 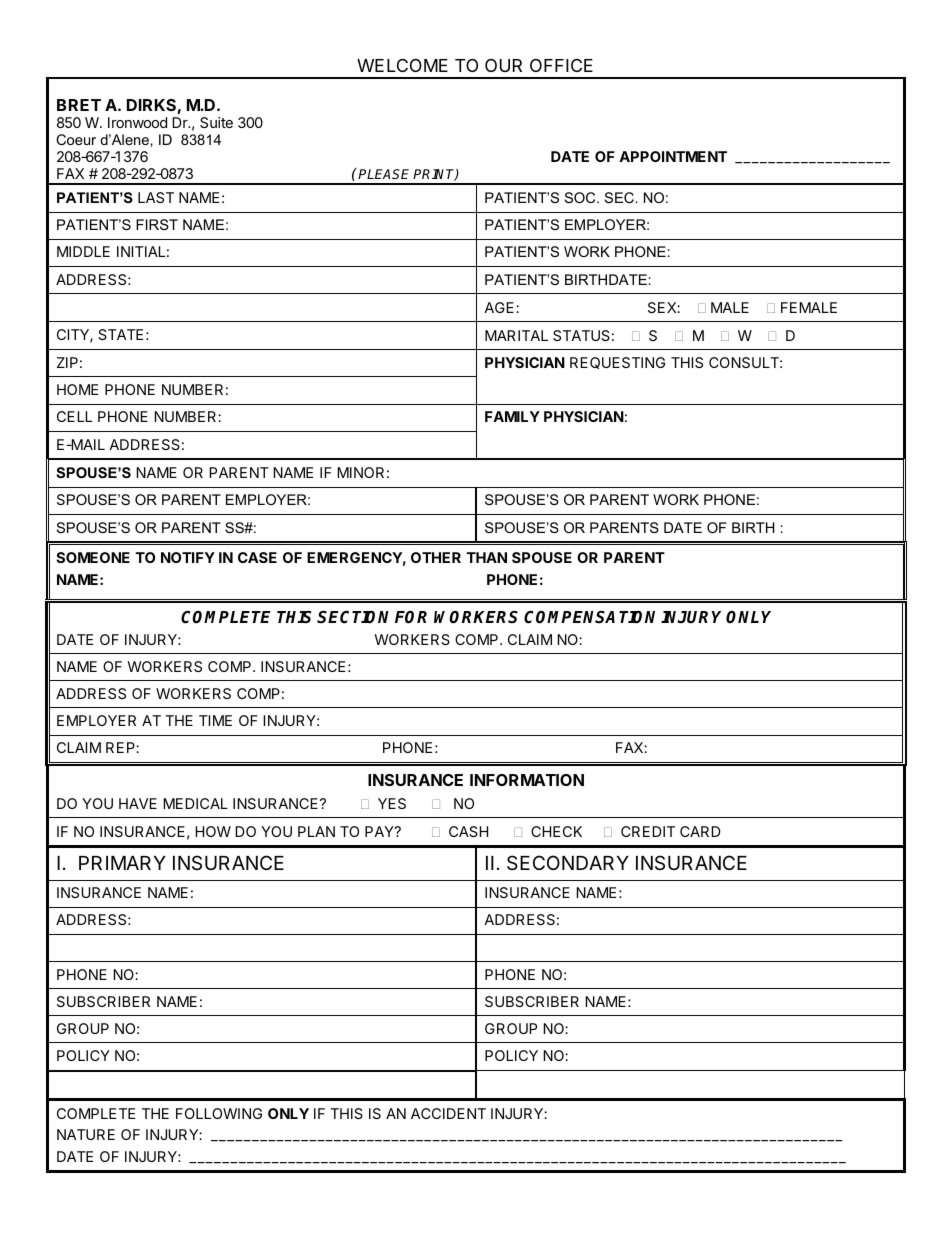 I want to click on CREDIT, so click(x=648, y=831).
